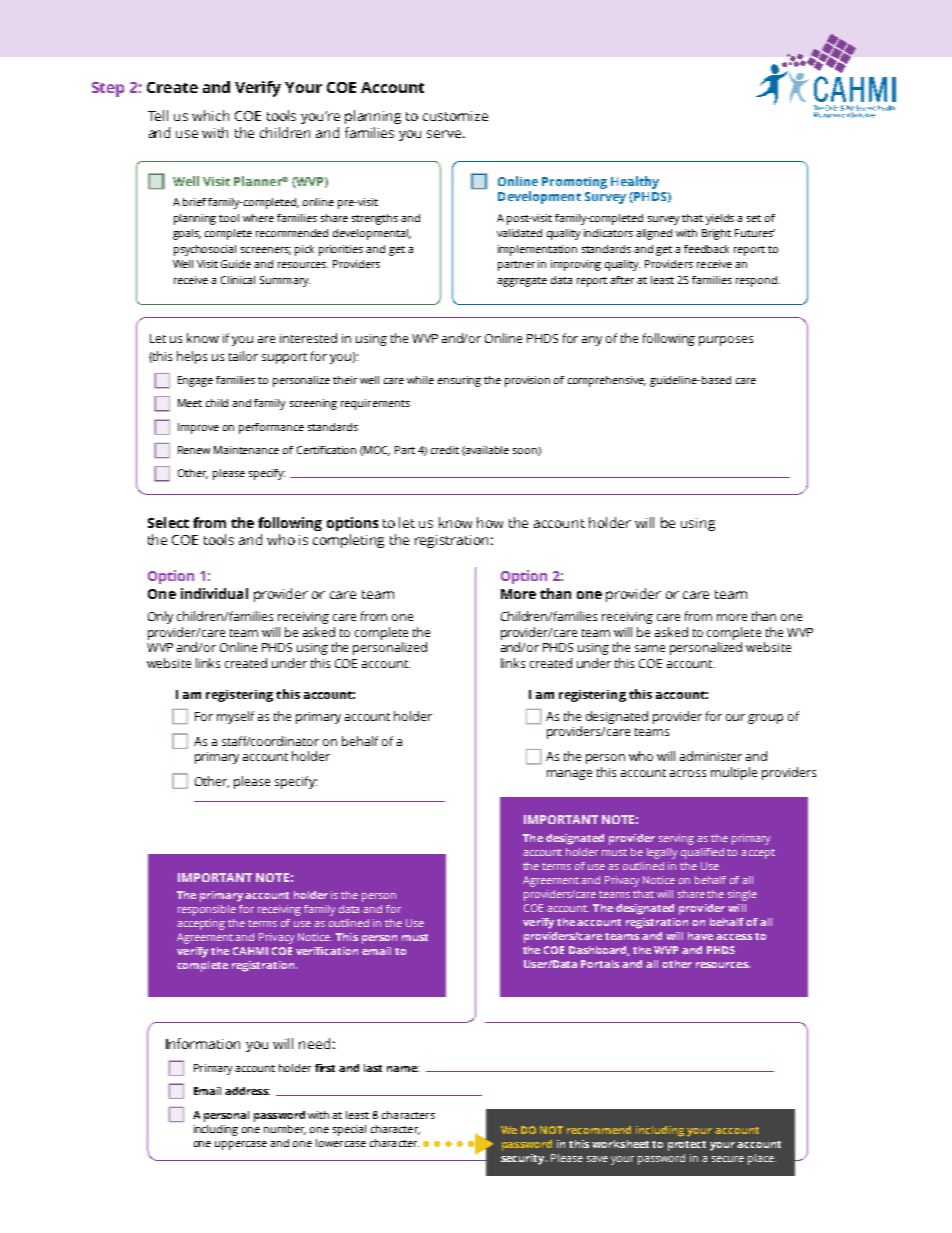 The width and height of the page is (952, 1233). What do you see at coordinates (207, 910) in the page?
I see `responsible` at bounding box center [207, 910].
